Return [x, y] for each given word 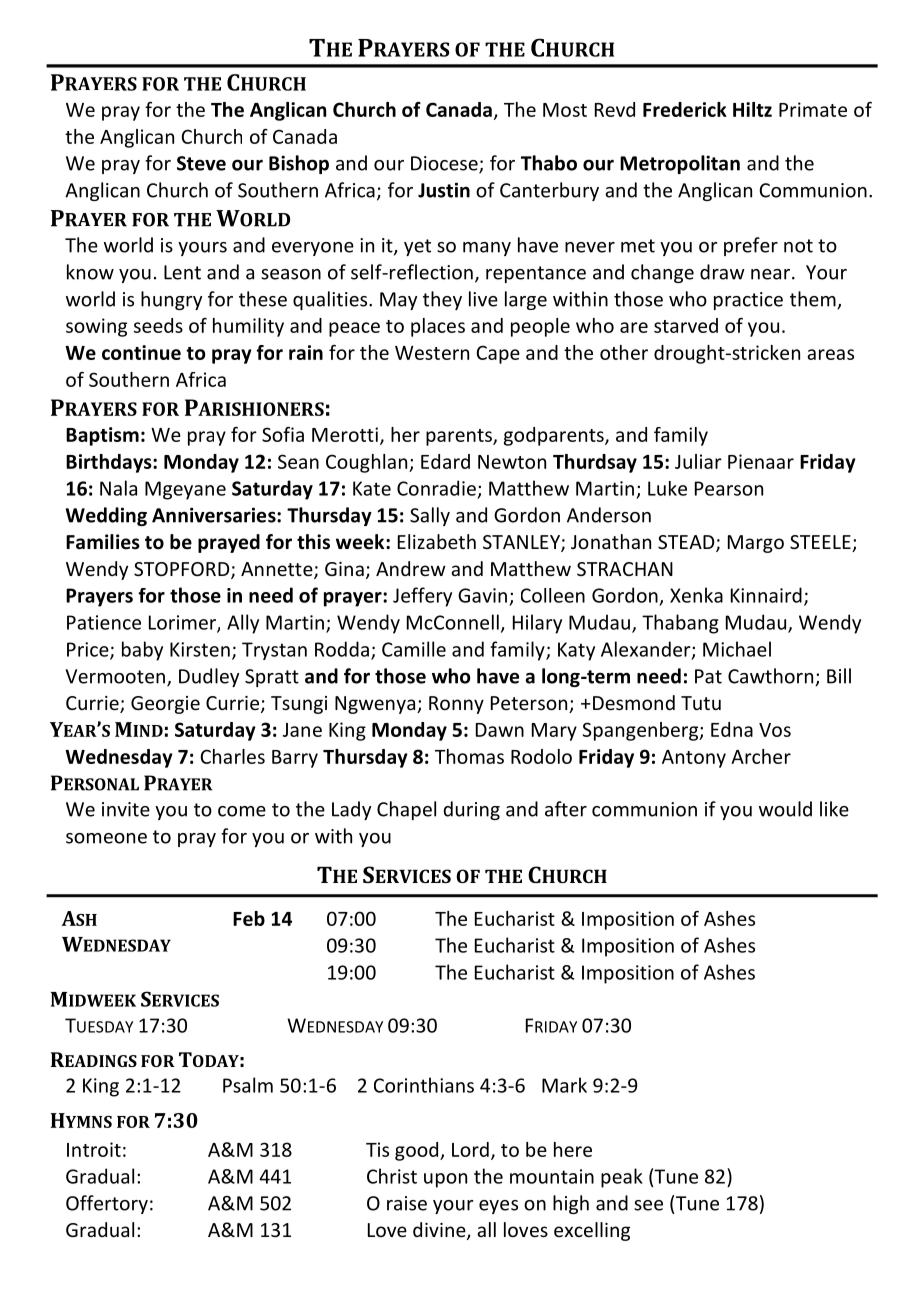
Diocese [445, 164]
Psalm [248, 1085]
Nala [118, 488]
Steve [201, 163]
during [471, 810]
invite [126, 809]
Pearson [729, 488]
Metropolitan [680, 164]
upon [445, 1180]
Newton [512, 462]
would [785, 809]
